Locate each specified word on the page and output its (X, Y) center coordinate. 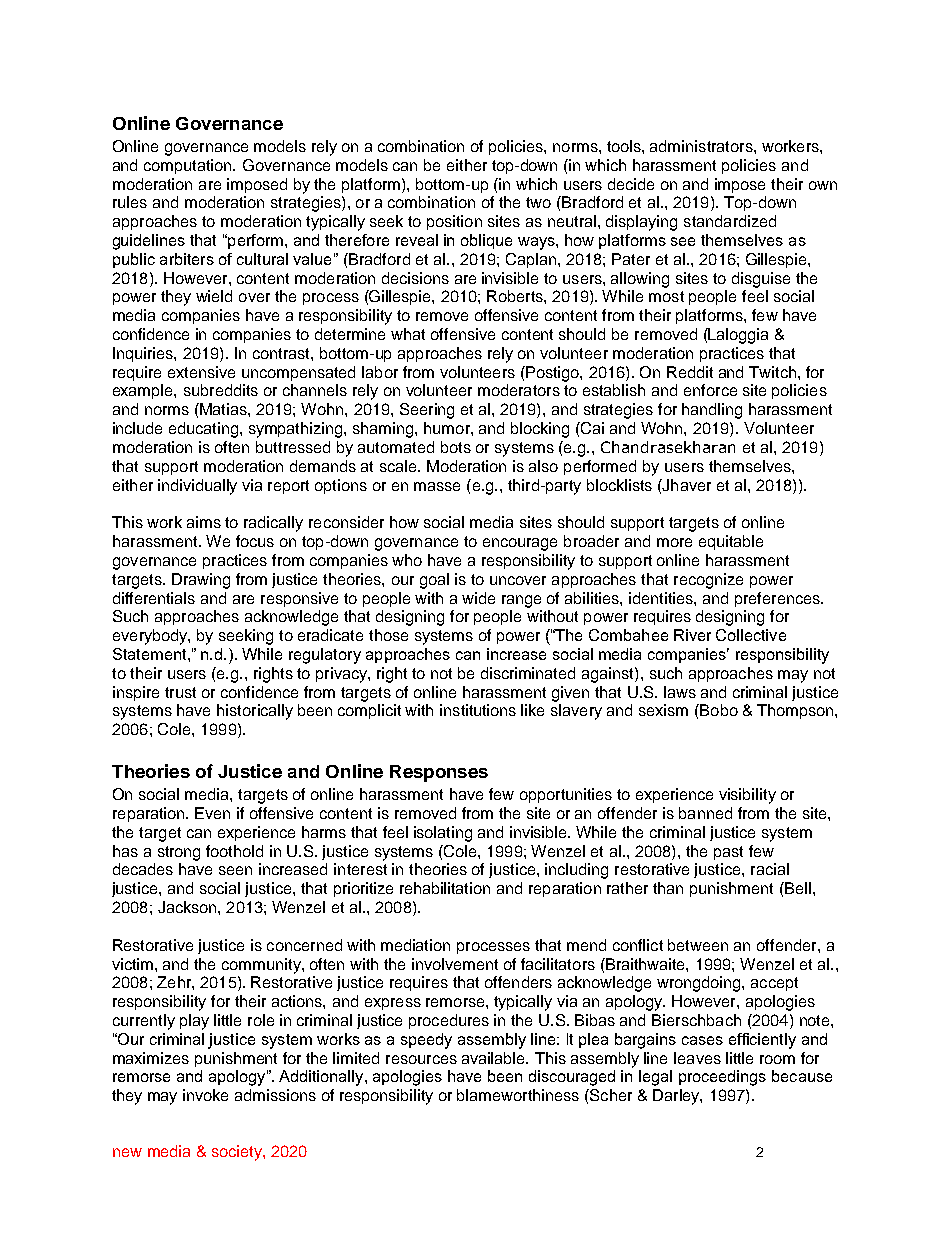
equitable (731, 542)
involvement (455, 964)
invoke (205, 1095)
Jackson (188, 907)
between (698, 945)
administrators (702, 146)
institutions (478, 710)
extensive (201, 372)
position (454, 222)
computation (189, 166)
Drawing (201, 581)
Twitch (772, 372)
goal (434, 581)
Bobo (718, 710)
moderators (519, 390)
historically (255, 712)
